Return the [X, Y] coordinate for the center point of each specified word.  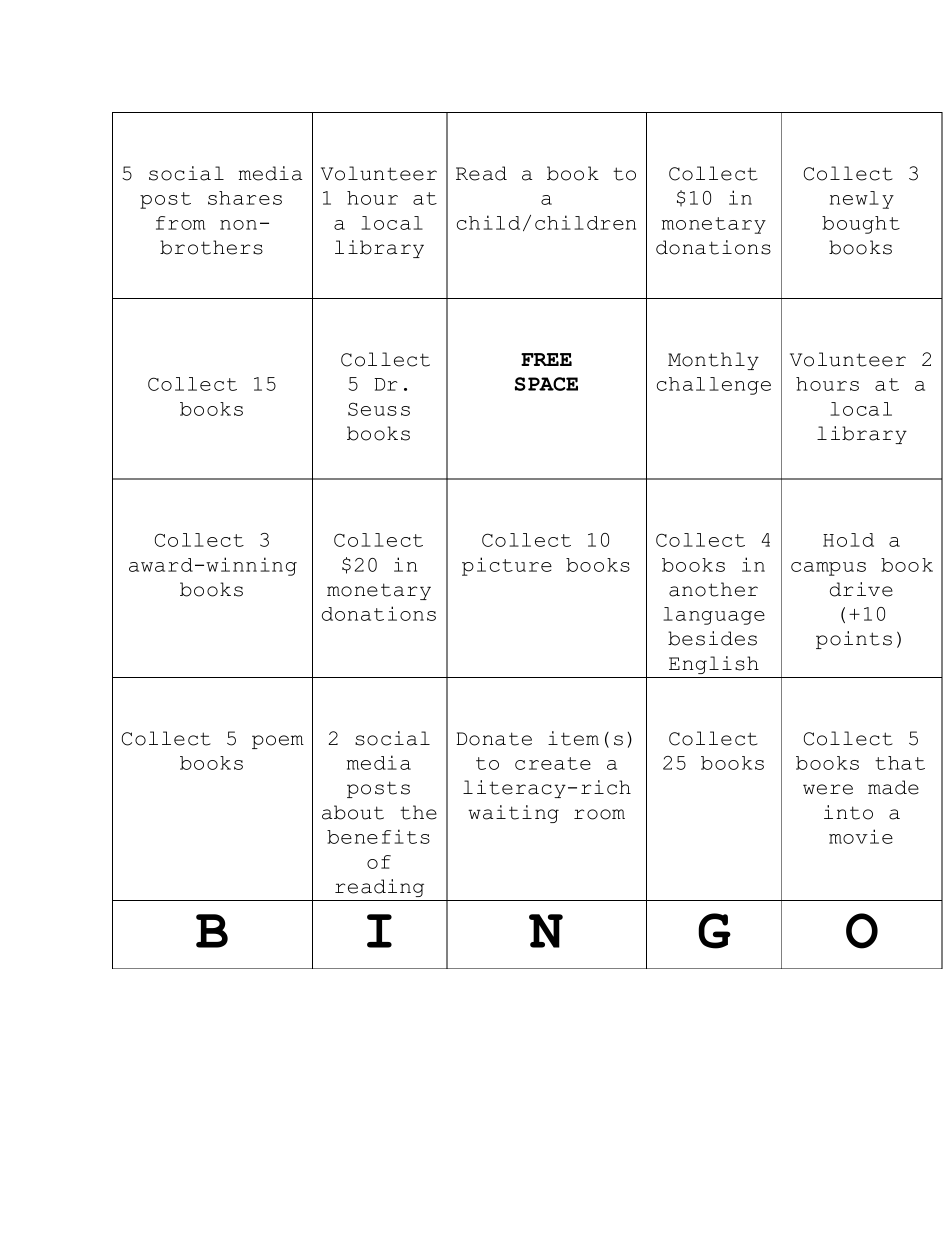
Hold [848, 540]
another [713, 589]
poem [278, 742]
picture [507, 566]
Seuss [379, 409]
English [714, 665]
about [353, 812]
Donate [494, 739]
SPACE [546, 384]
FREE [546, 359]
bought [861, 225]
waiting [513, 814]
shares [245, 198]
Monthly [713, 361]
